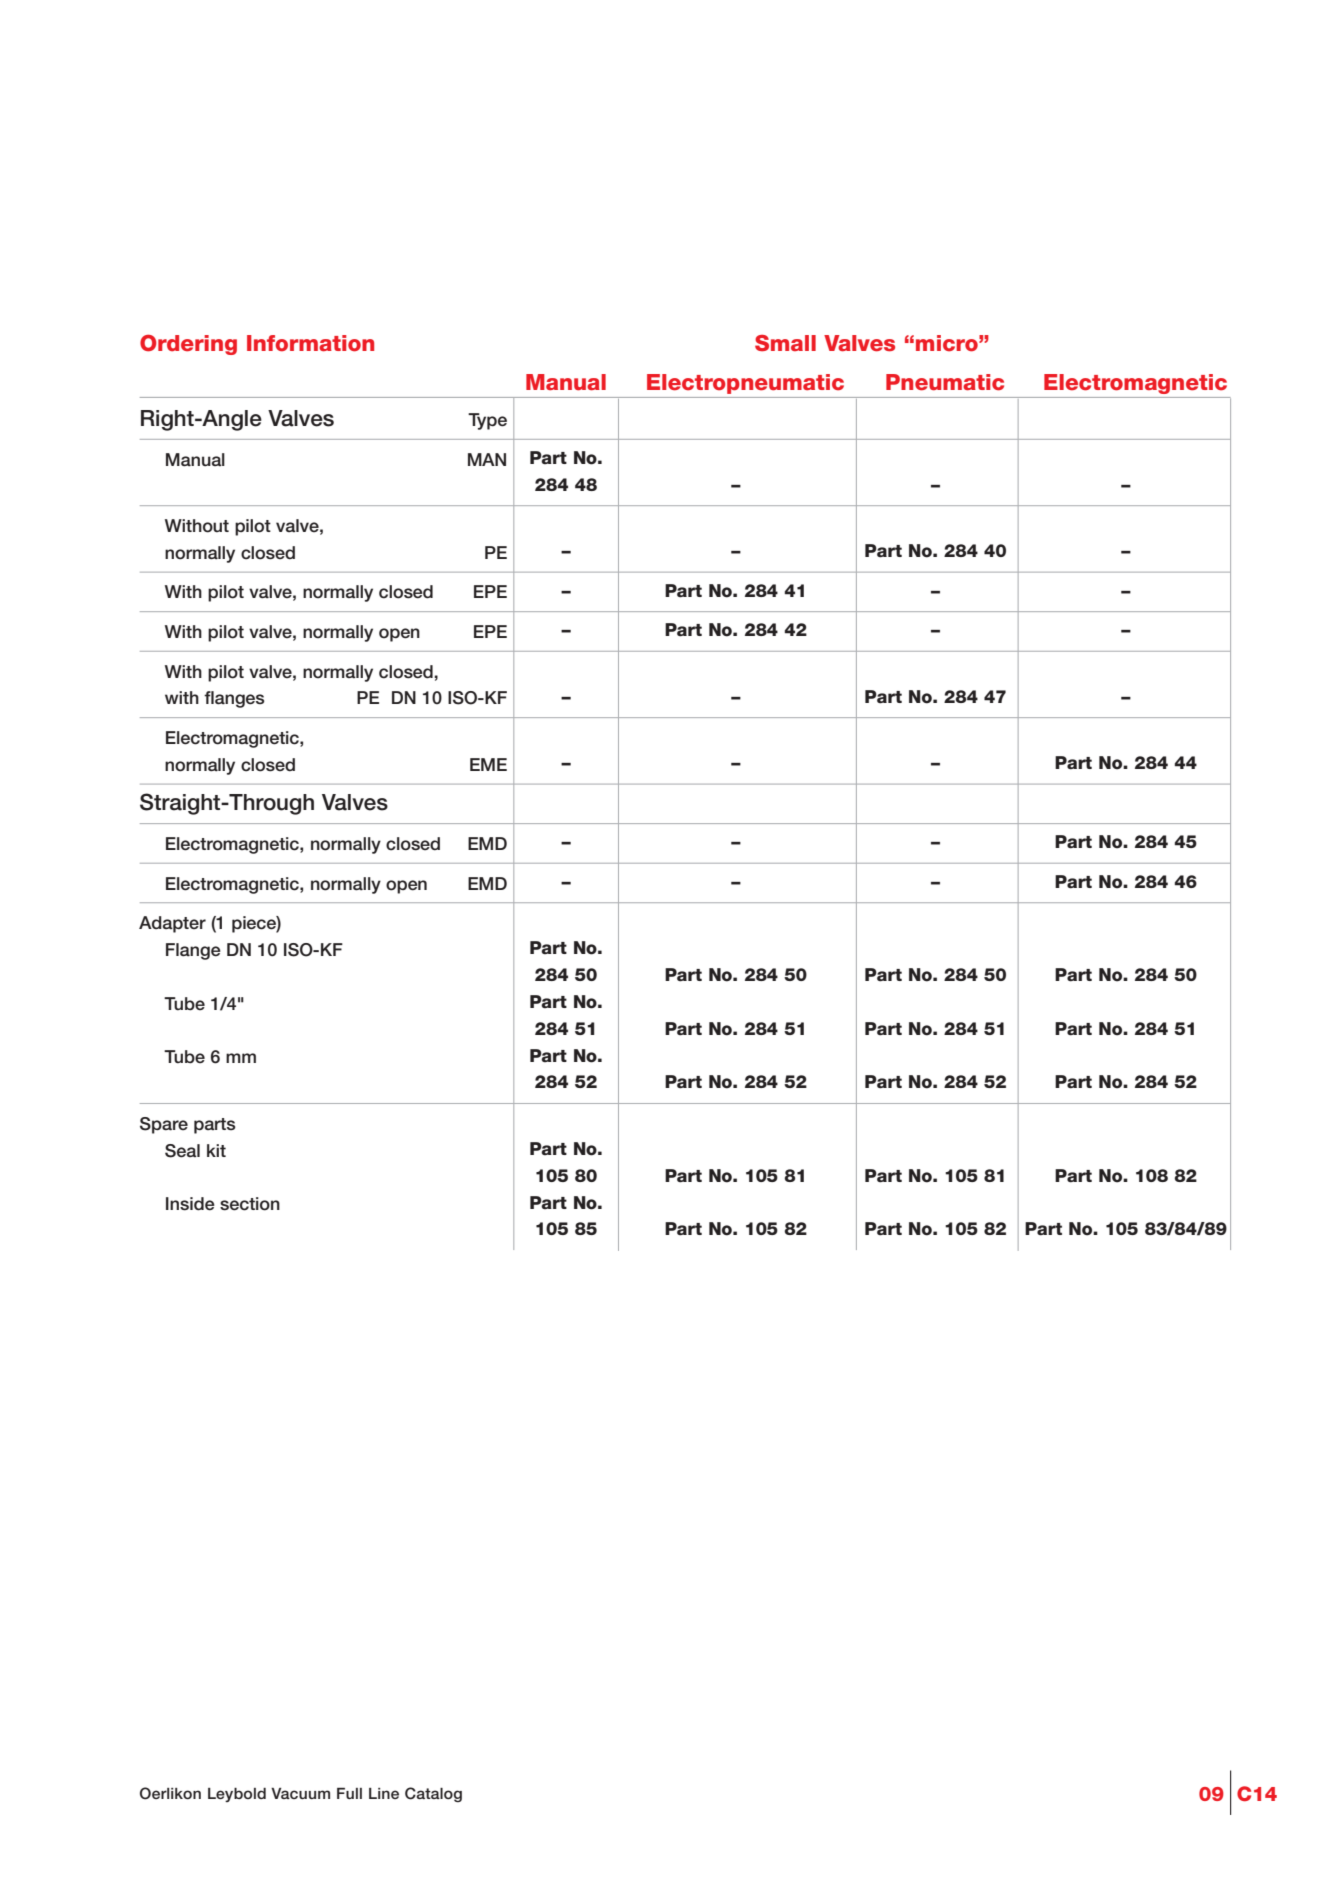 Image resolution: width=1332 pixels, height=1885 pixels. What do you see at coordinates (216, 1150) in the document?
I see `kit` at bounding box center [216, 1150].
